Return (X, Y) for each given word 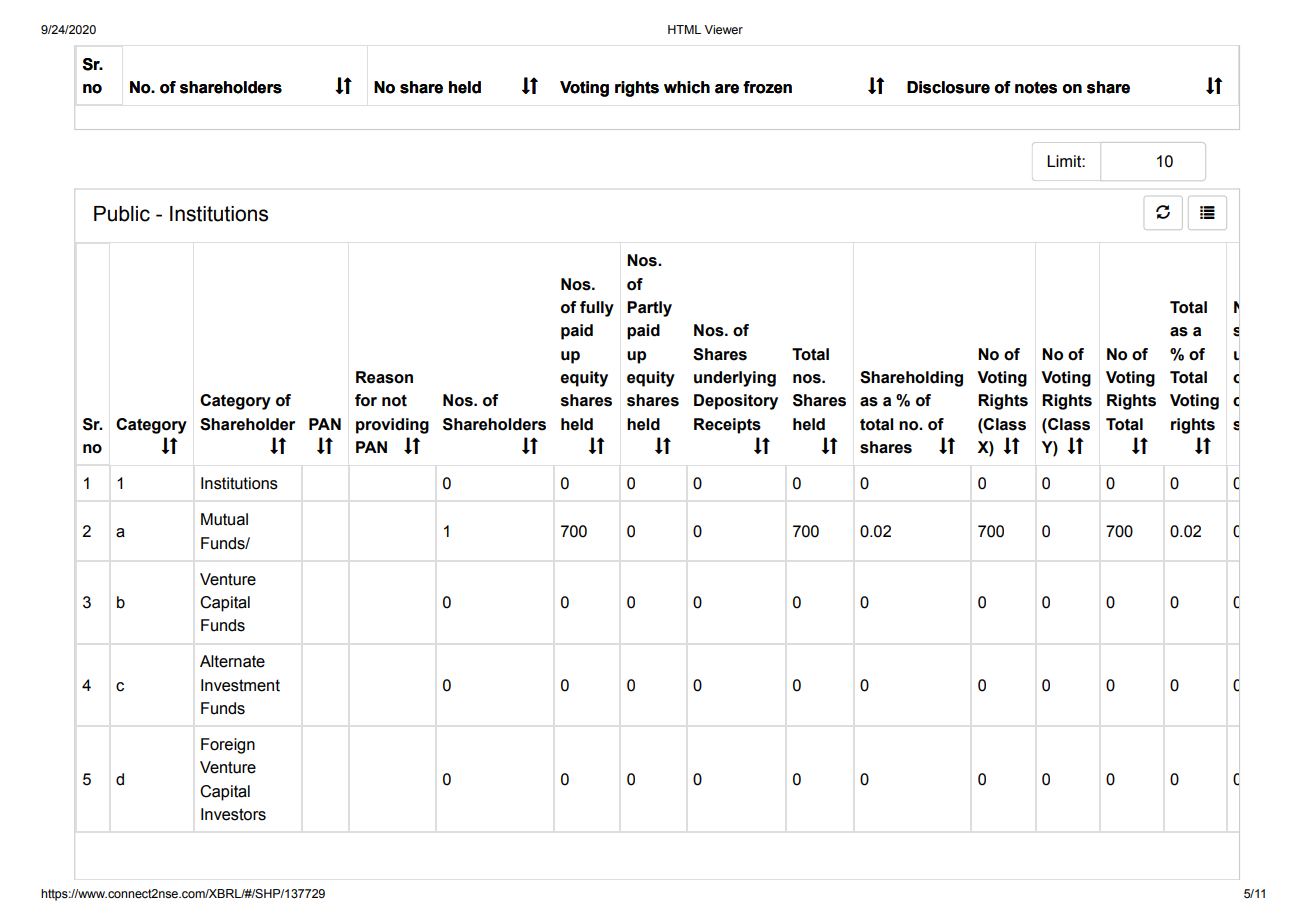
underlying (735, 379)
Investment (240, 685)
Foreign (228, 746)
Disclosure (948, 87)
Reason (384, 377)
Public (122, 214)
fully (597, 309)
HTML (684, 29)
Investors (233, 814)
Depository (736, 402)
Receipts (727, 426)
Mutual (224, 519)
